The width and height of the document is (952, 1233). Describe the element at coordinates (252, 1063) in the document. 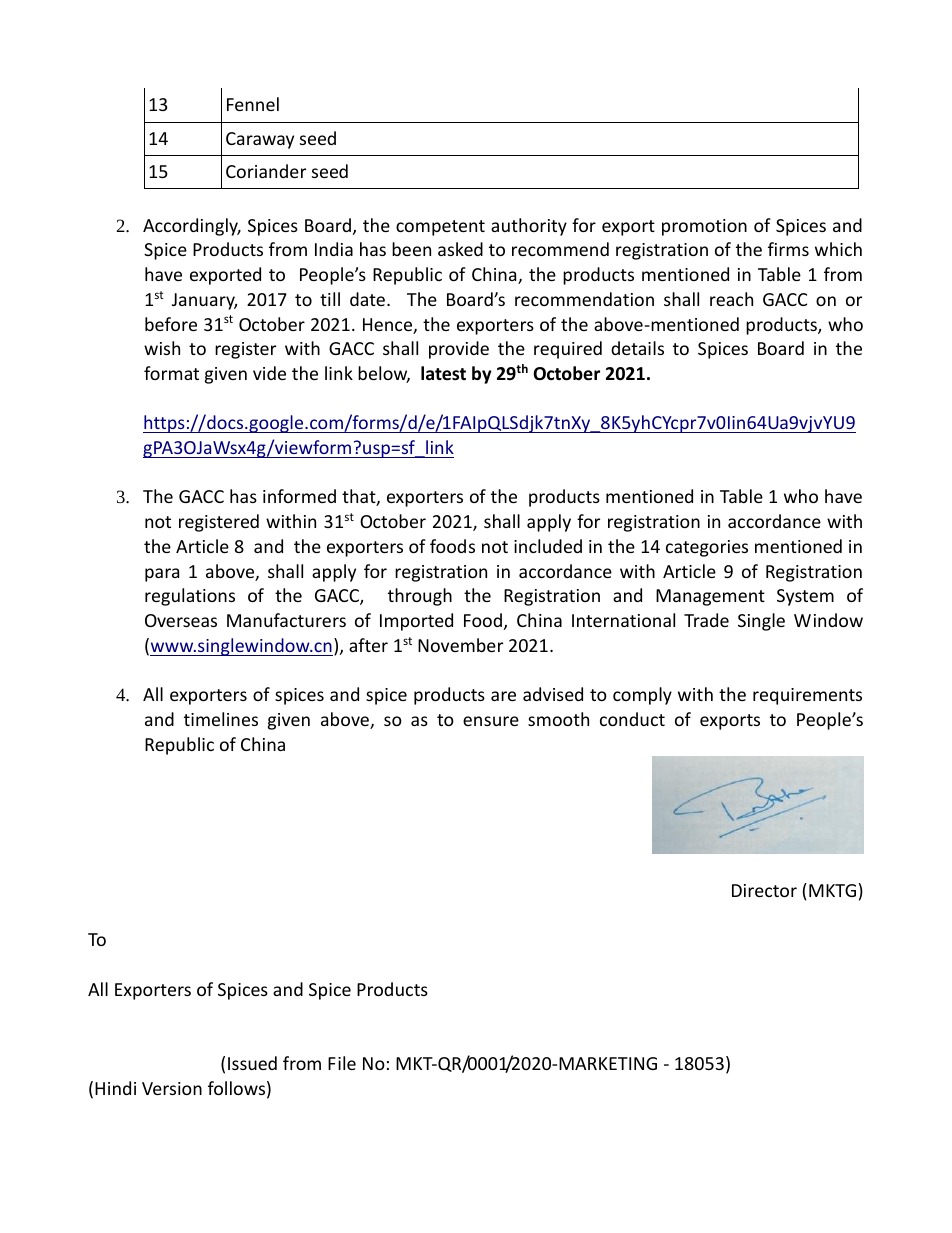

I see `Issued` at that location.
